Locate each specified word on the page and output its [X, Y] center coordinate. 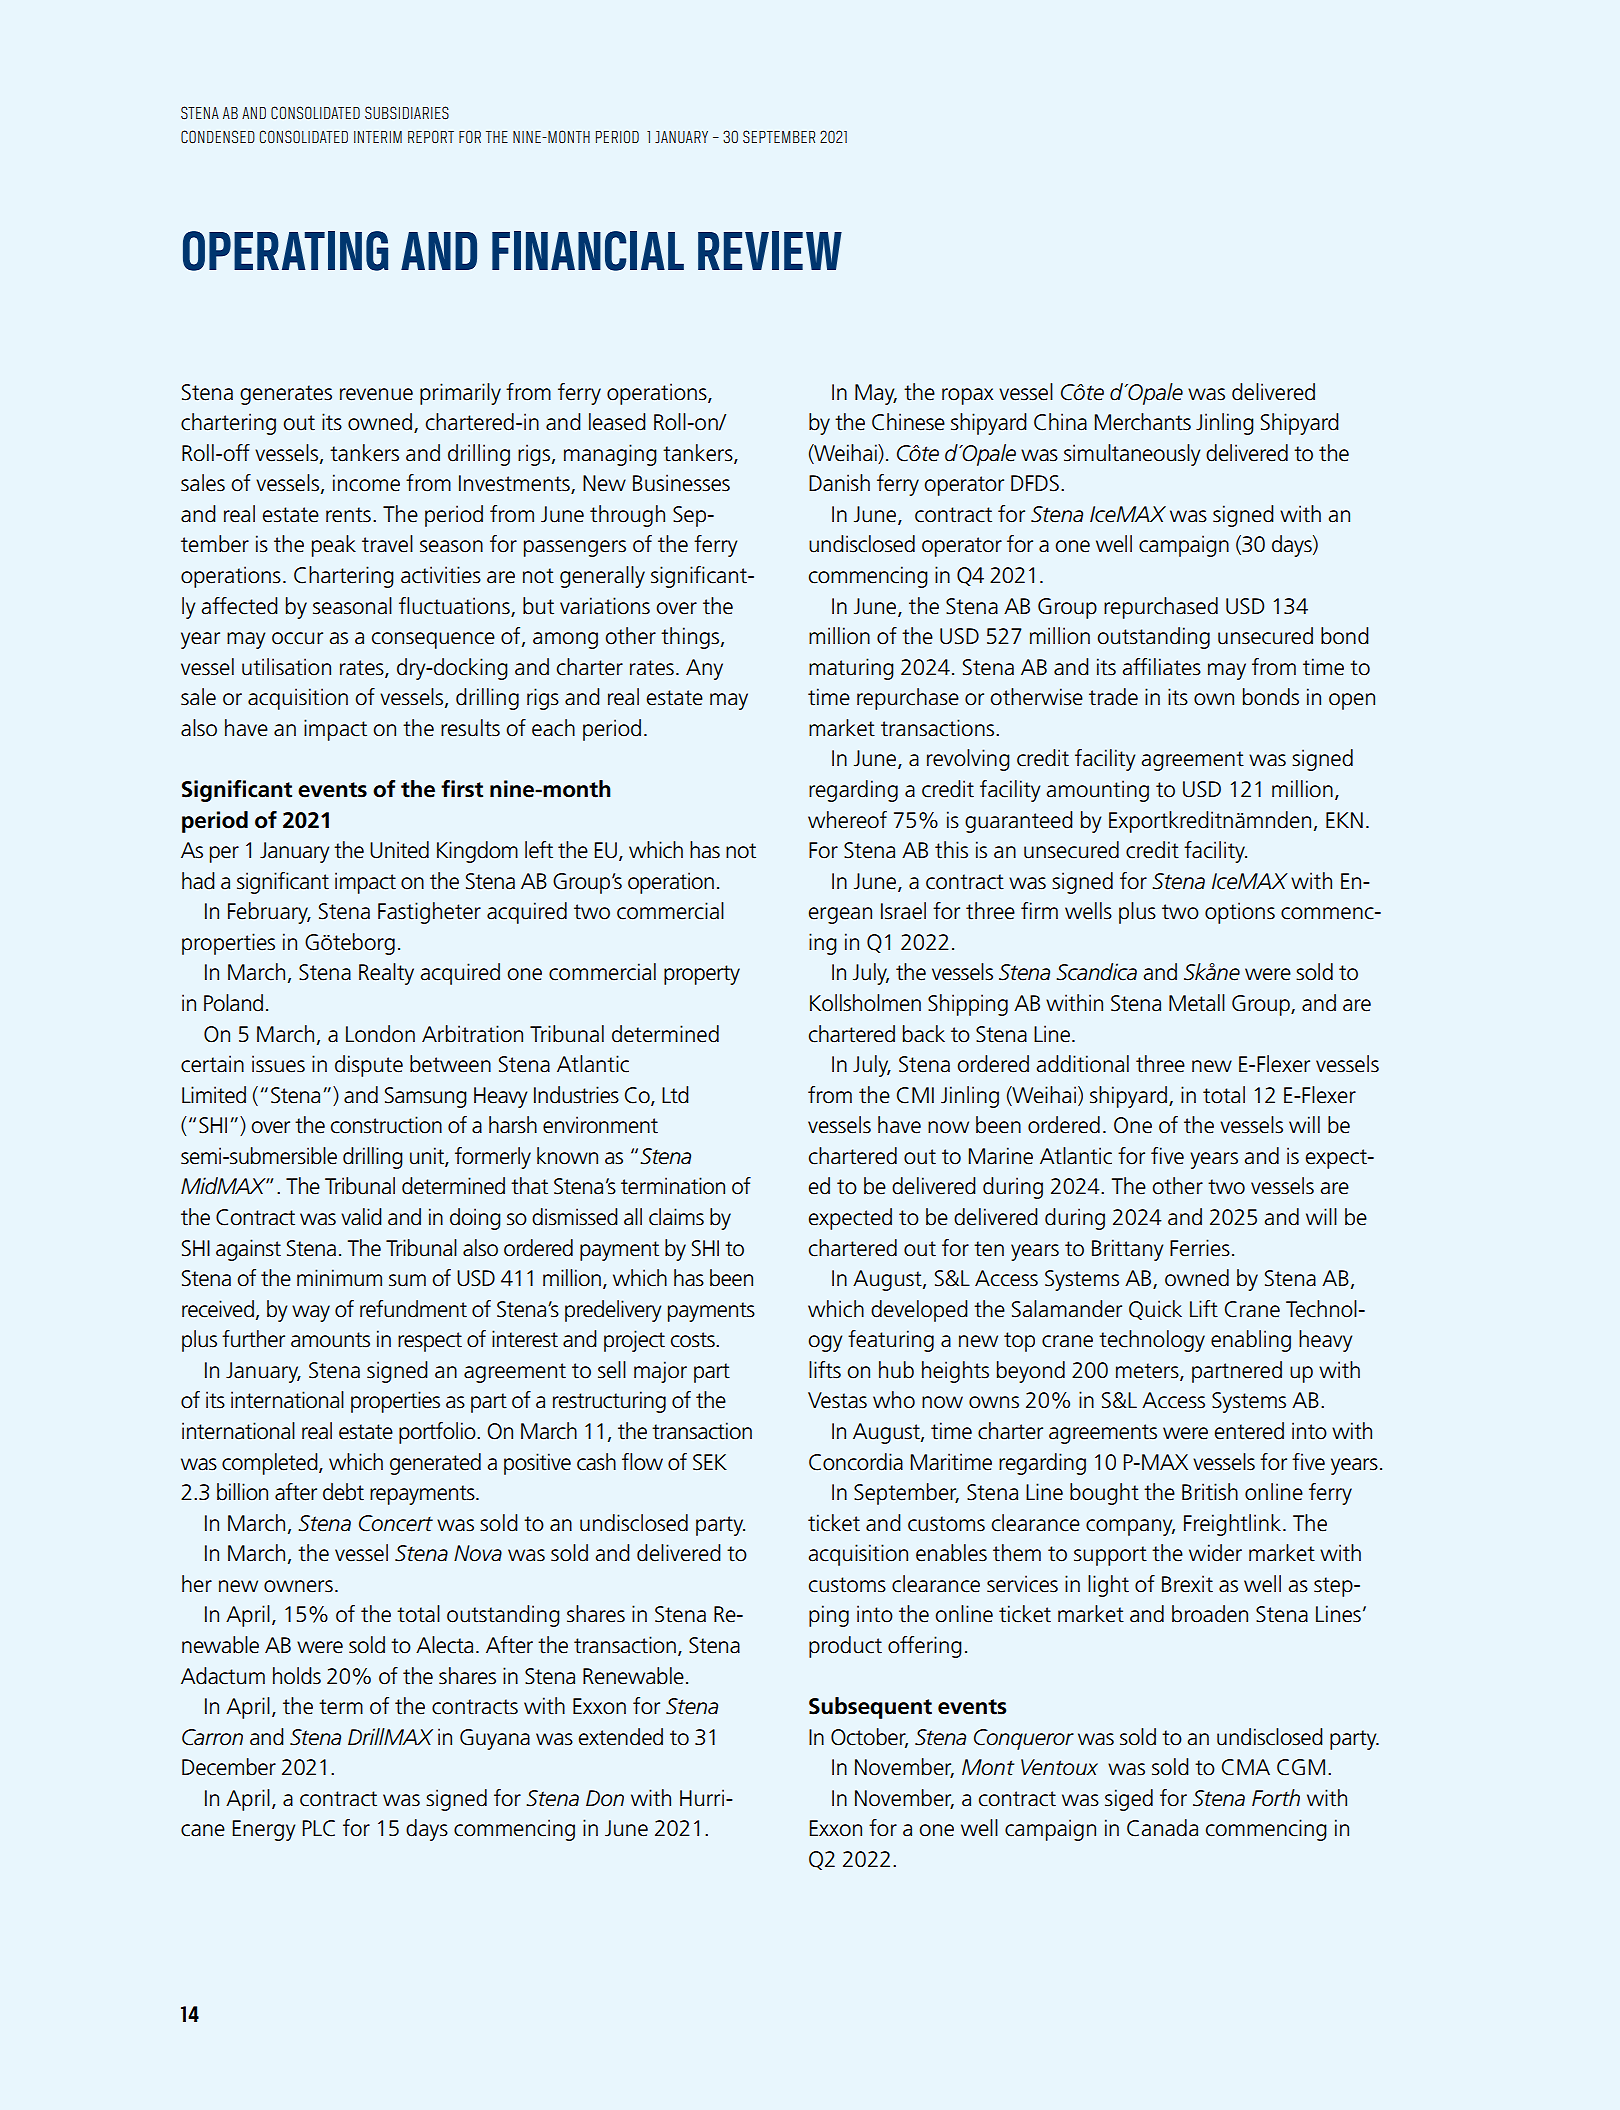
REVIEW [770, 250]
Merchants [1143, 422]
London [380, 1034]
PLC [319, 1828]
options [1240, 913]
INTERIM [378, 137]
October [869, 1737]
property [702, 975]
